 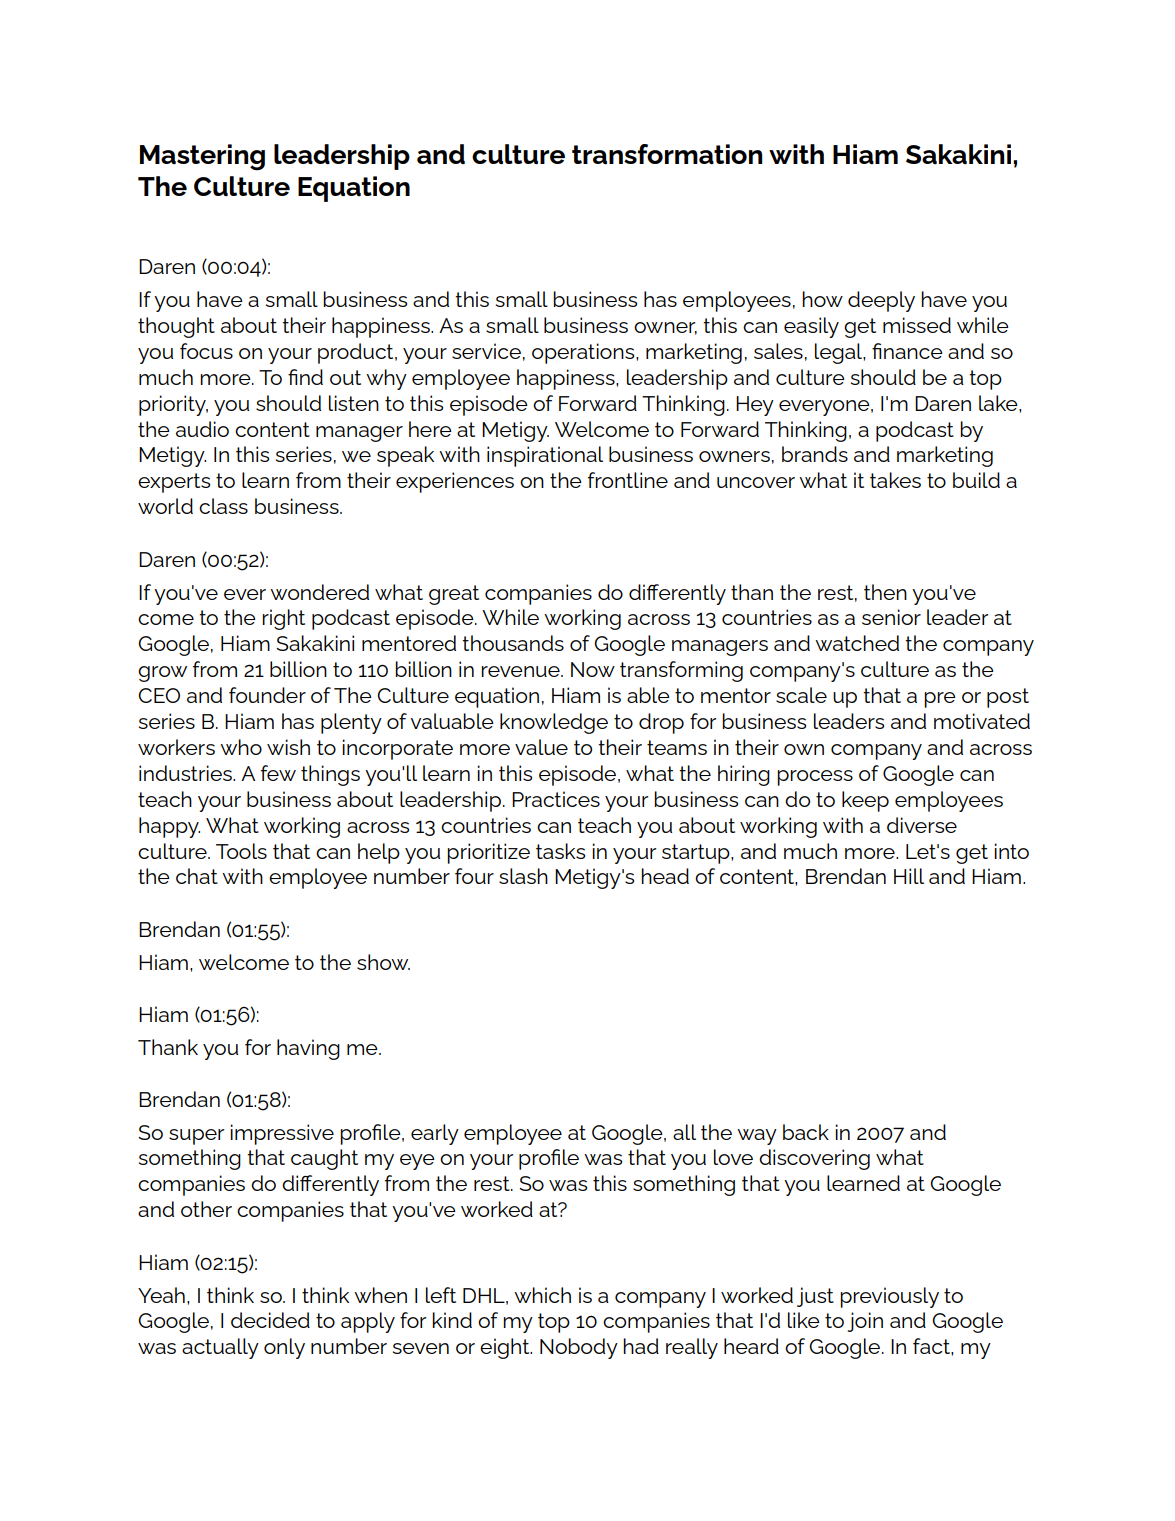 What do you see at coordinates (667, 154) in the image?
I see `transformation` at bounding box center [667, 154].
